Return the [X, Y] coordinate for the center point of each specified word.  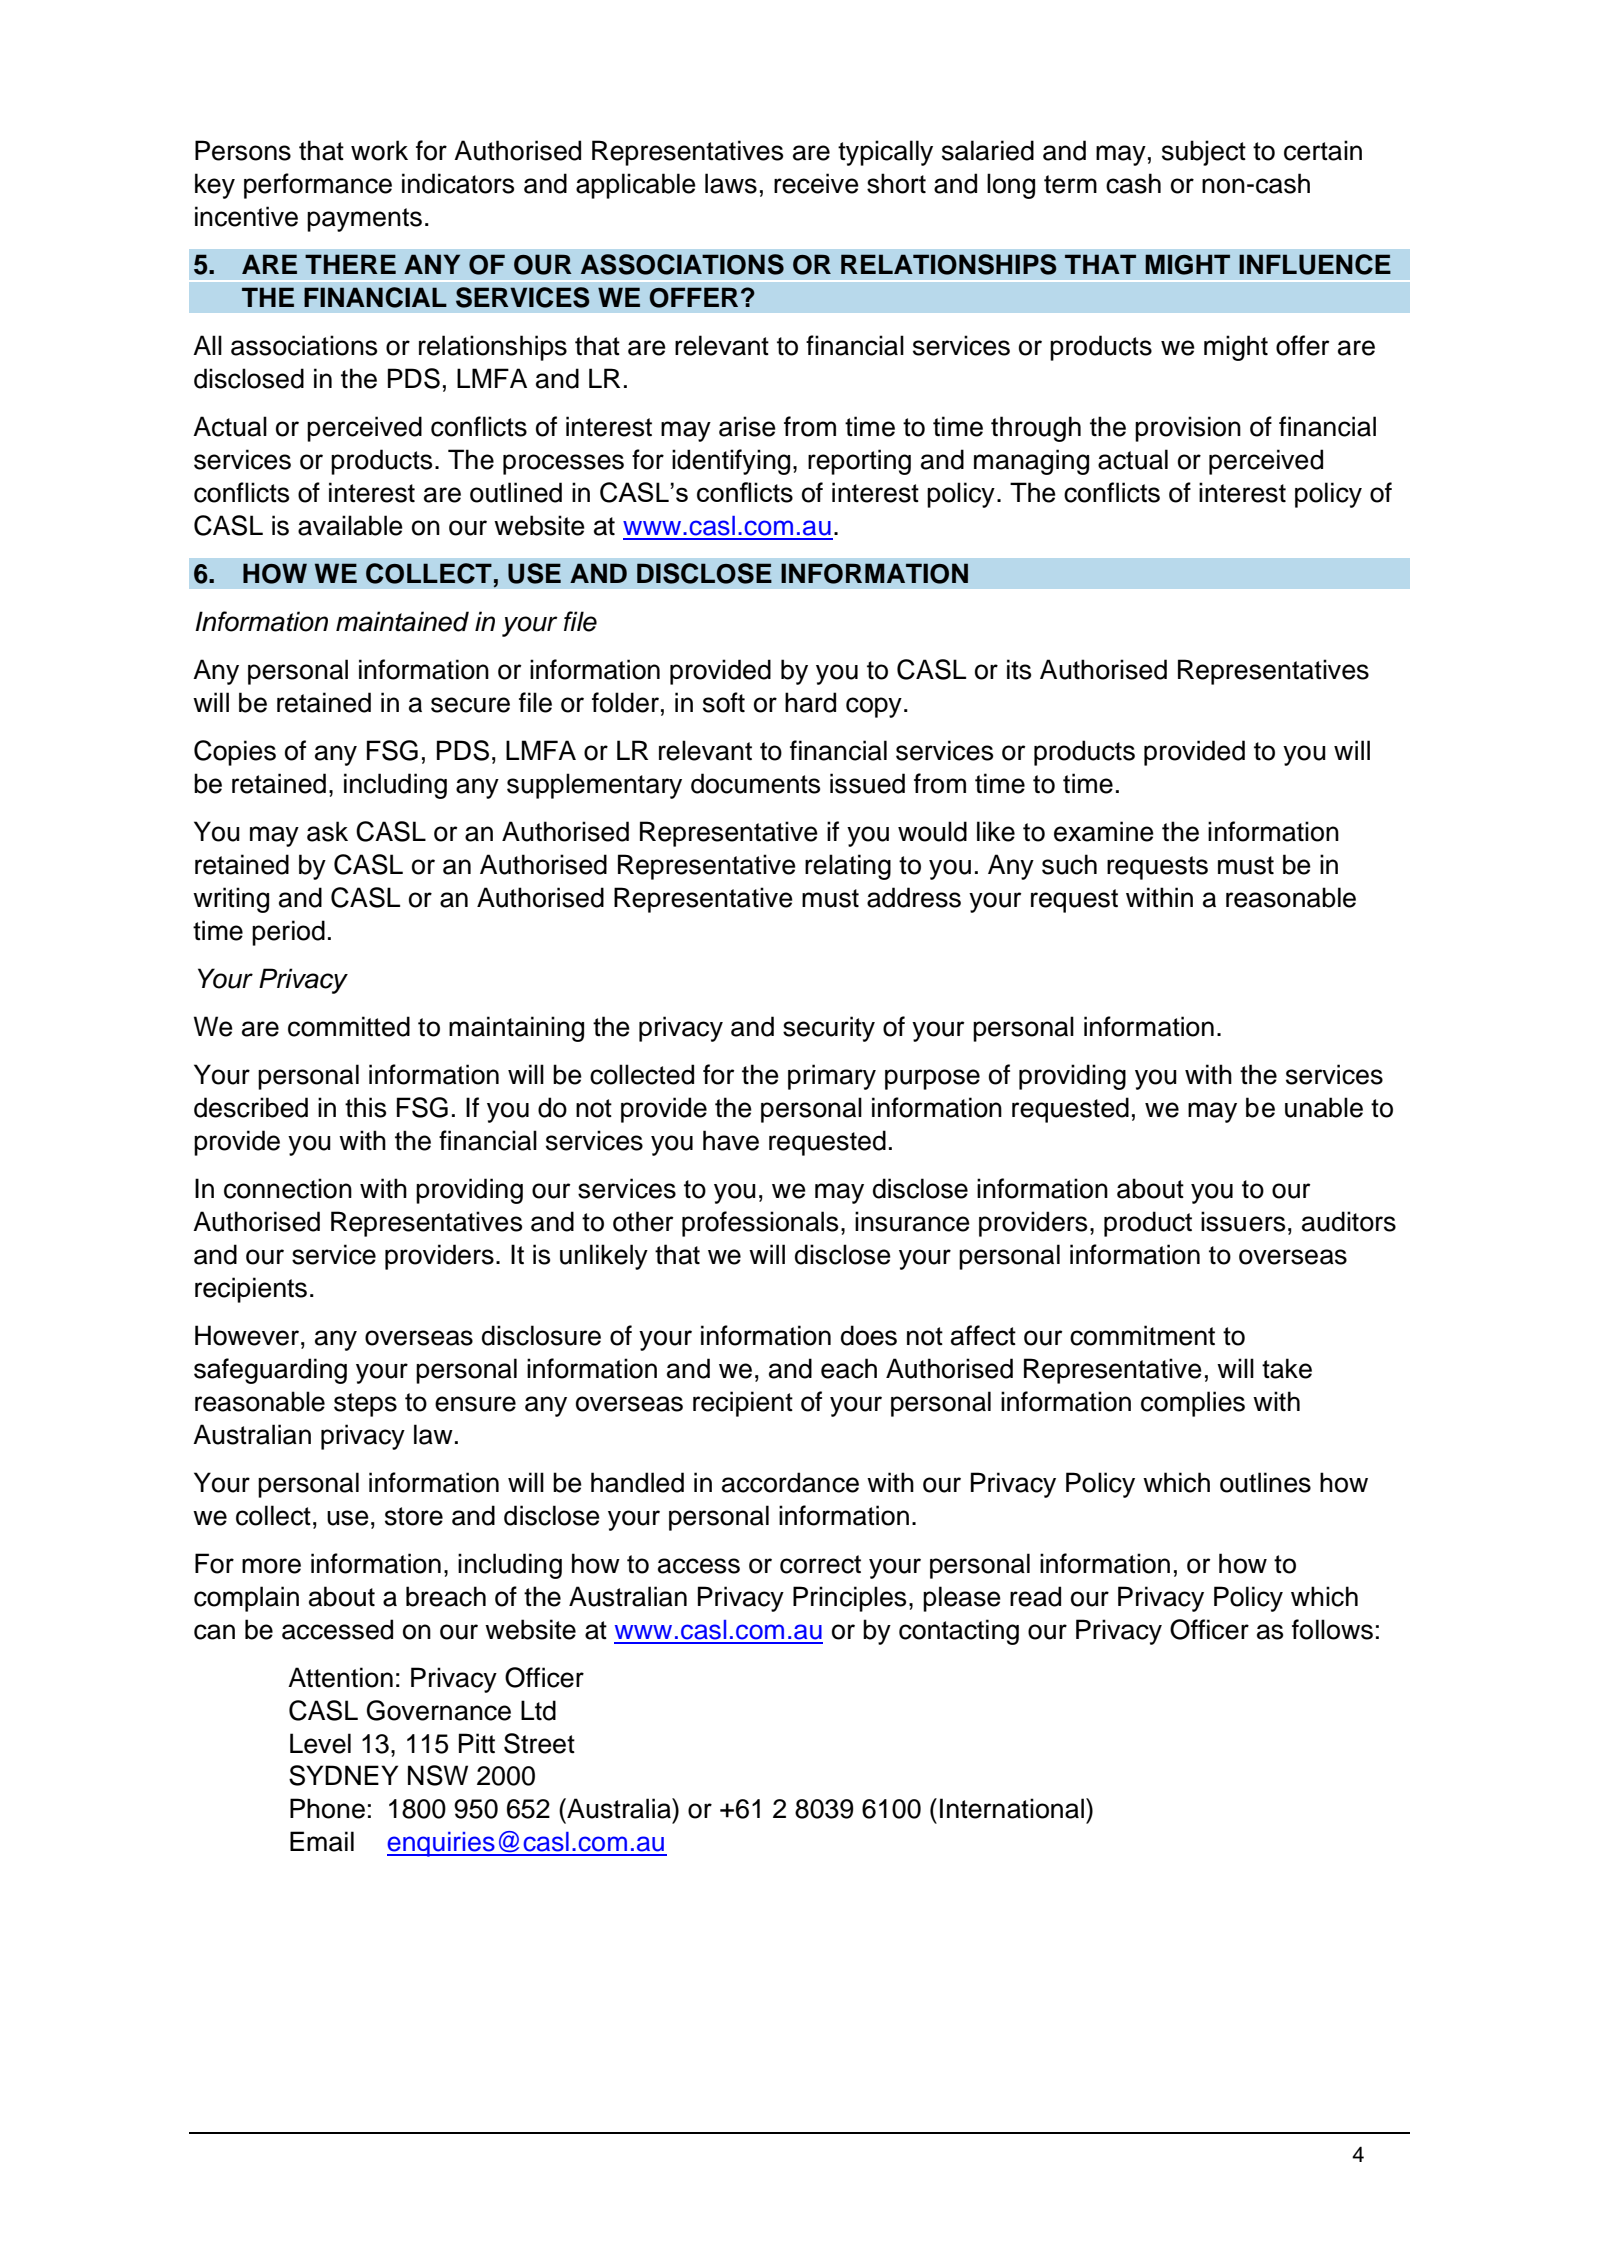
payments [364, 220]
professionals [760, 1224]
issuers [1243, 1221]
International [1012, 1808]
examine [1104, 831]
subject [1204, 153]
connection [288, 1188]
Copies [235, 753]
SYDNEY [343, 1775]
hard [810, 702]
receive [816, 183]
